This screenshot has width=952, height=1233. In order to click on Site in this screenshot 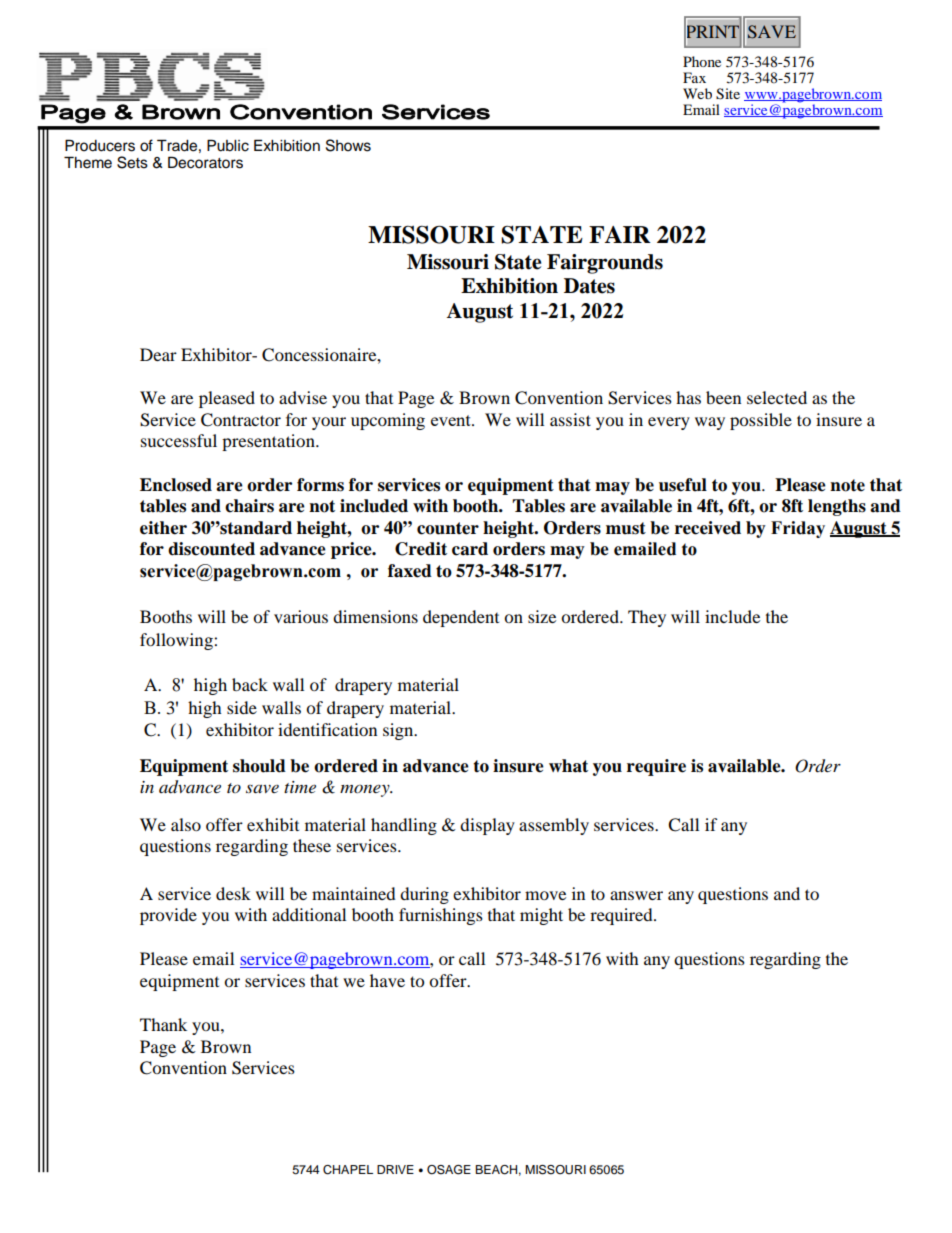, I will do `click(728, 94)`.
